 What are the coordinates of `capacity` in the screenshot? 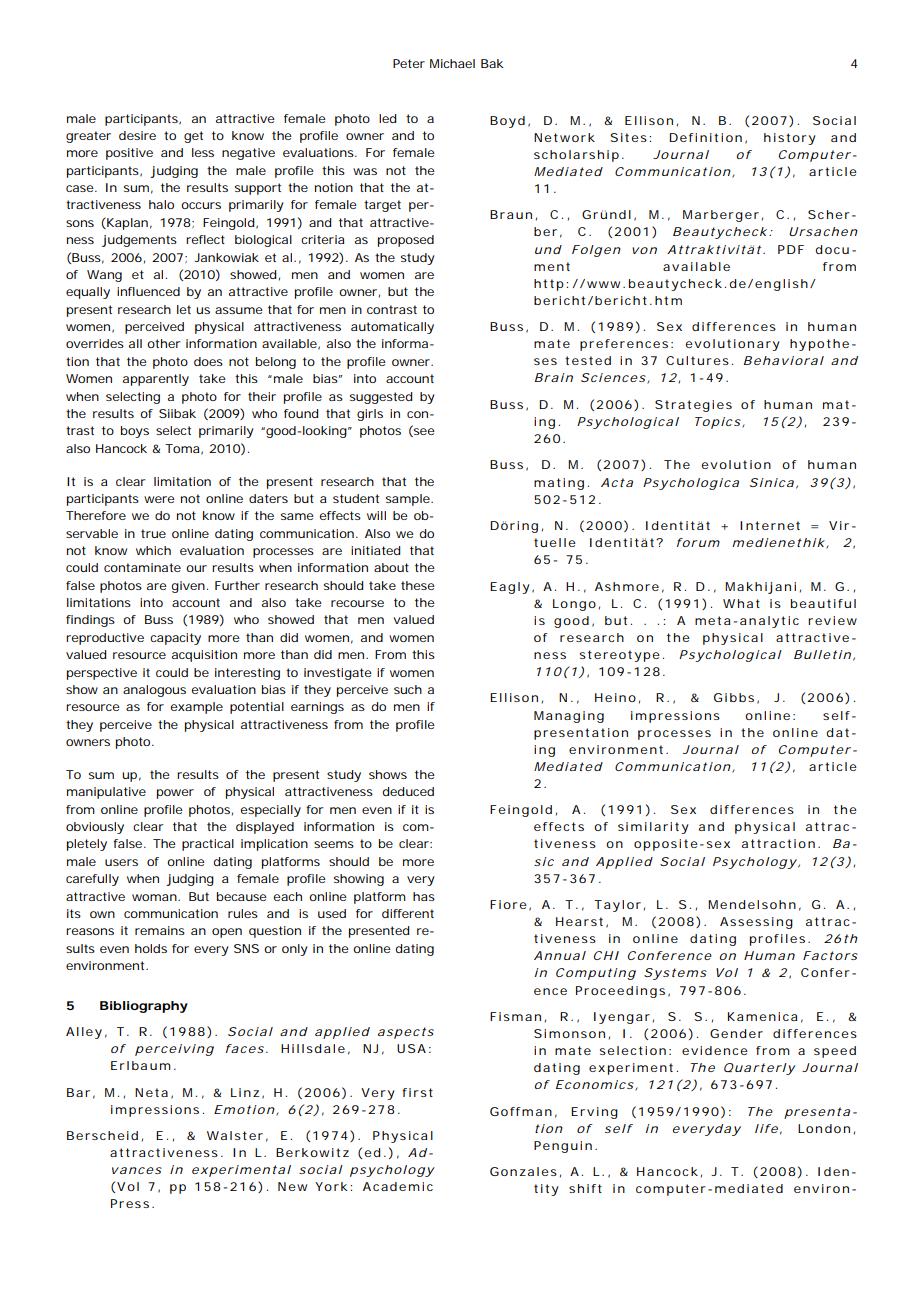 It's located at (175, 639).
